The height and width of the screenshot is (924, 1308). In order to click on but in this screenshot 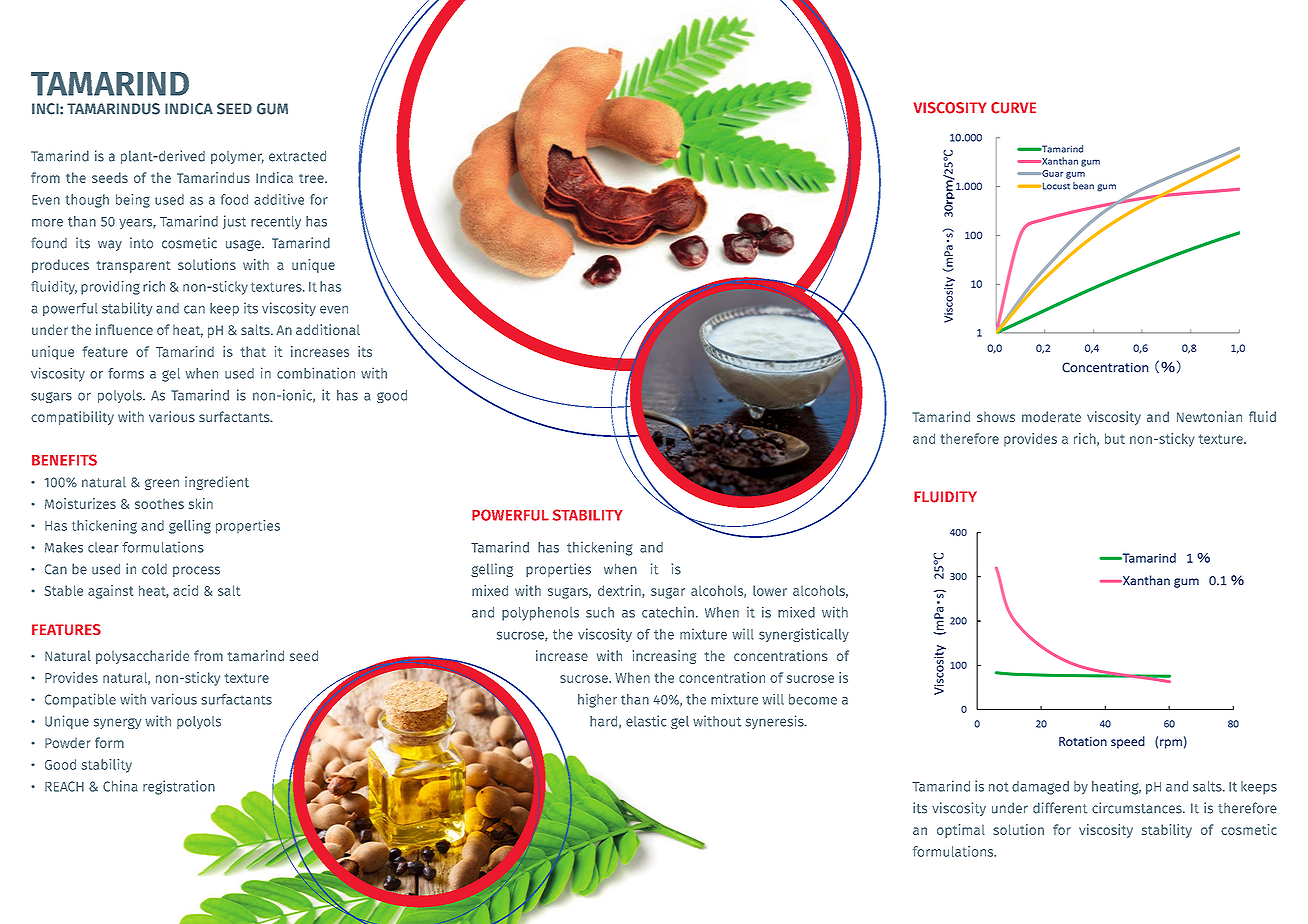, I will do `click(1115, 438)`.
